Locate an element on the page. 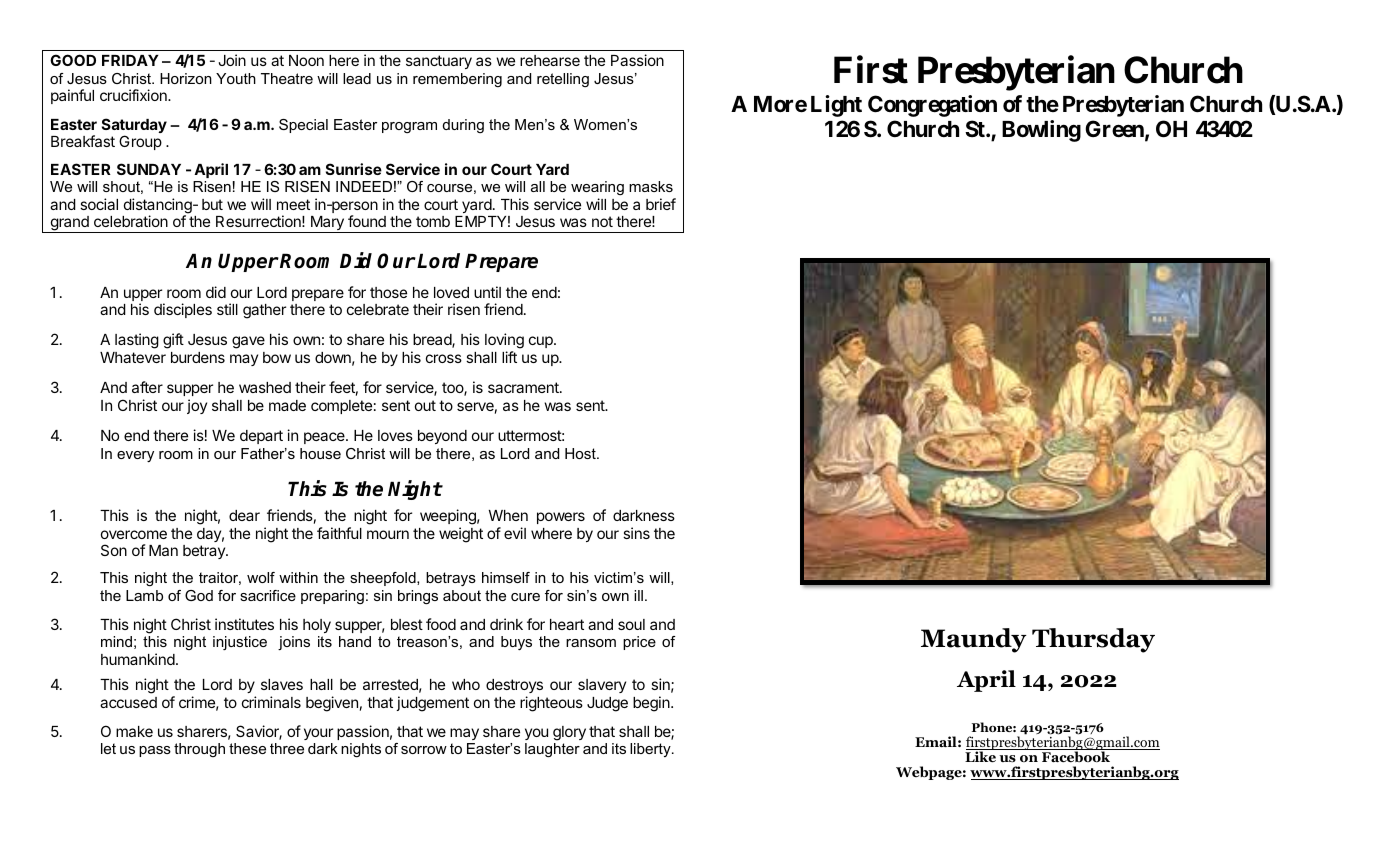 This image has width=1400, height=850. Congregation is located at coordinates (932, 106).
